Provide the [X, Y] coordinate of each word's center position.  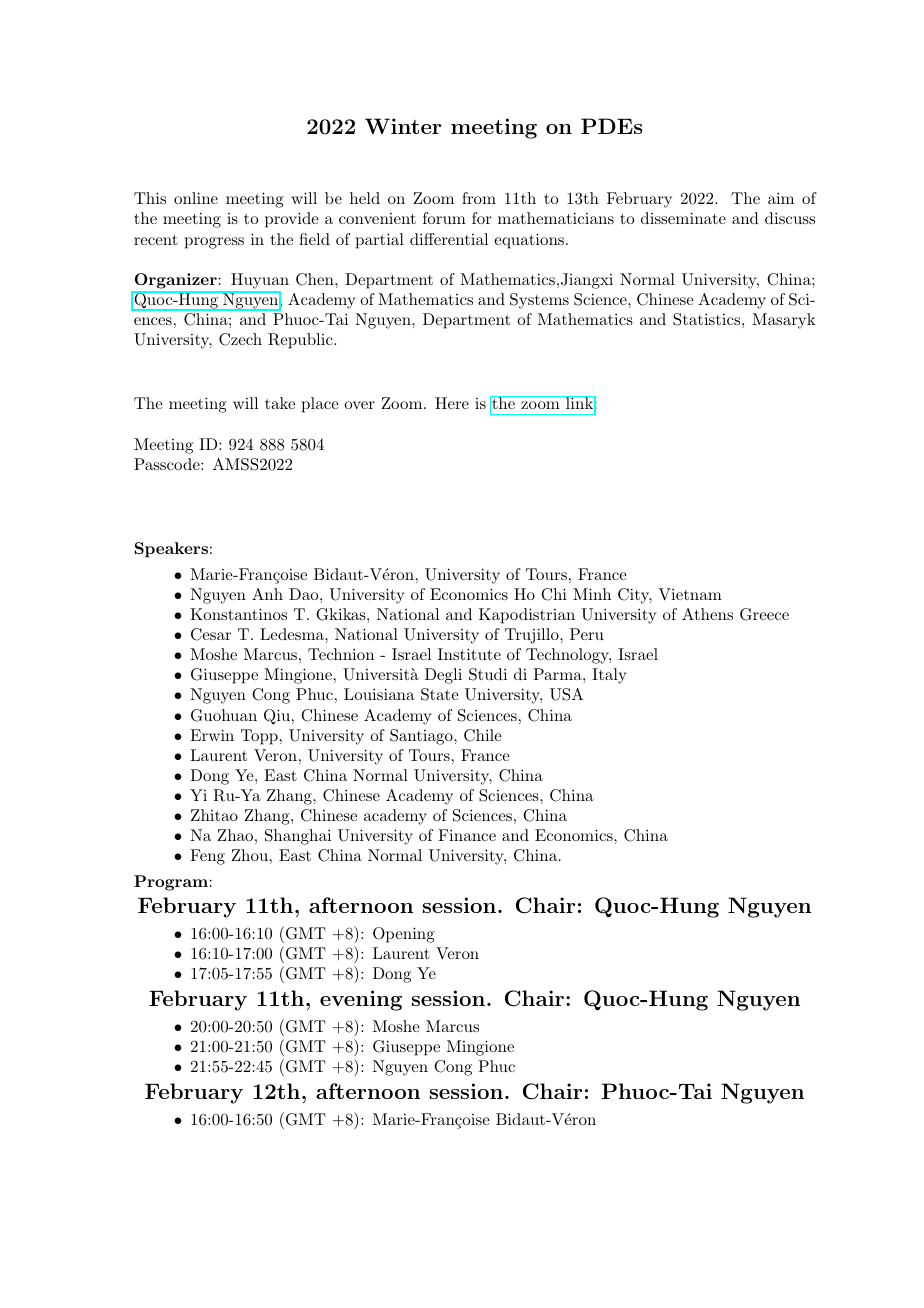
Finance [467, 835]
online [196, 198]
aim [781, 198]
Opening [404, 935]
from [479, 198]
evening [361, 1000]
